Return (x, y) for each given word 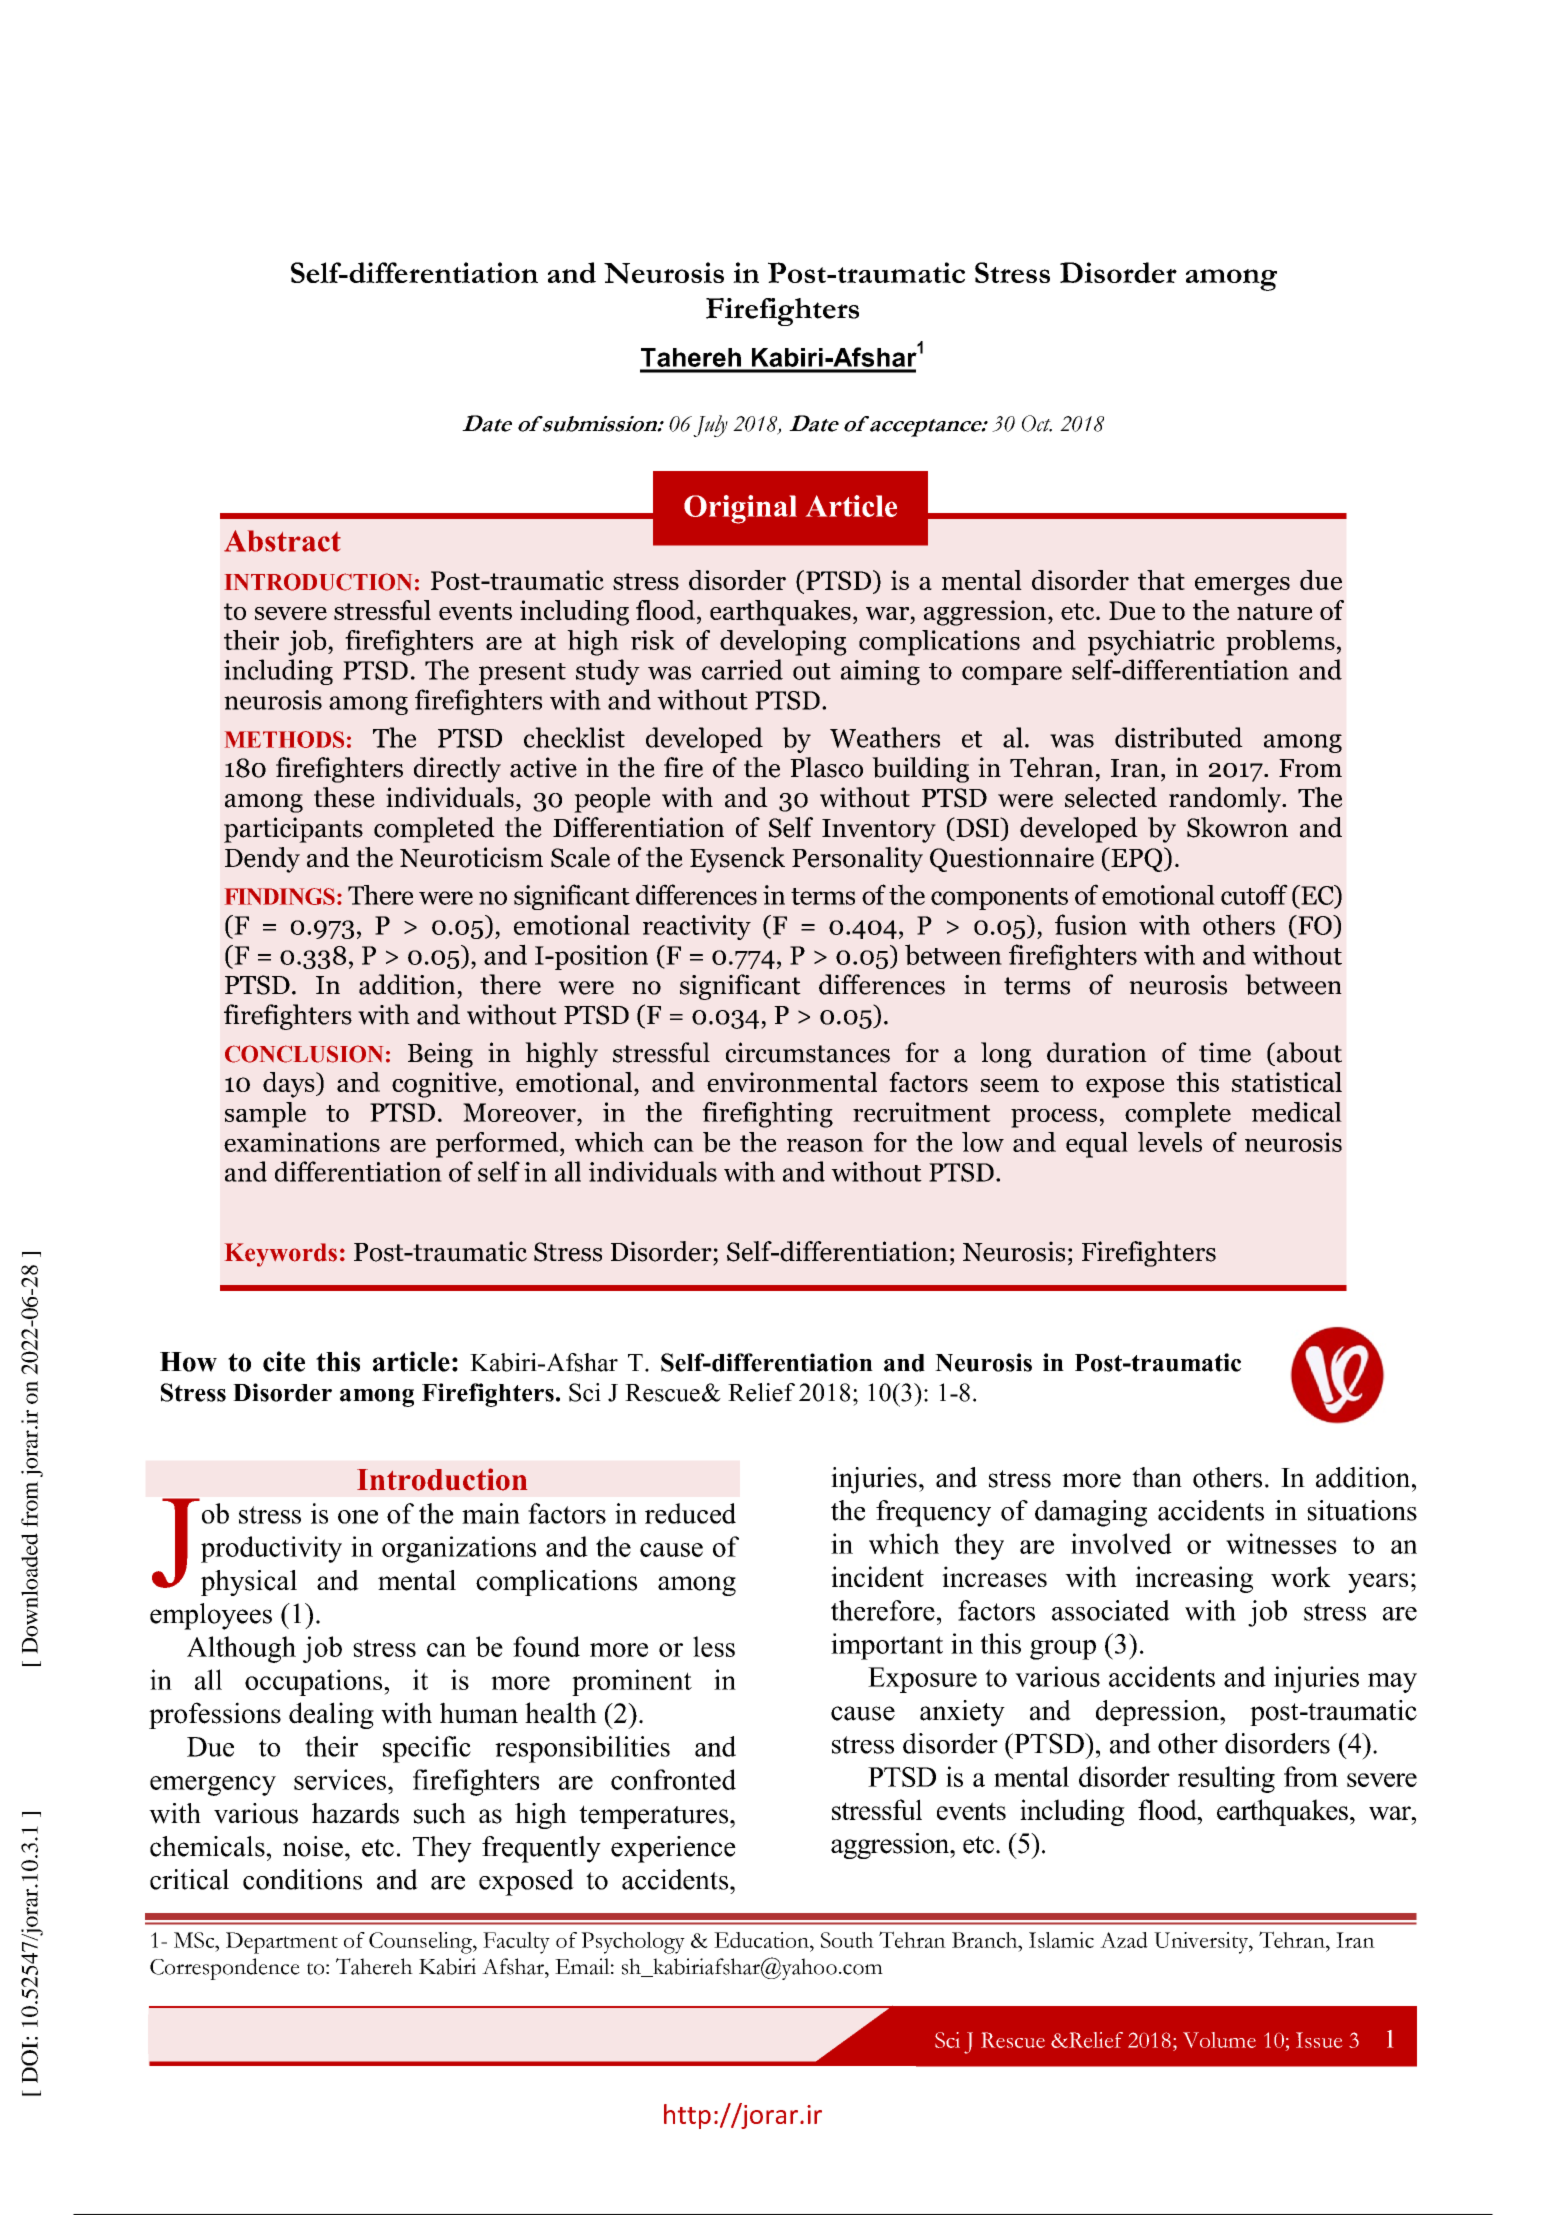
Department (282, 1943)
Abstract (282, 541)
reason (825, 1145)
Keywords (281, 1255)
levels (1170, 1142)
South (847, 1940)
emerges (1242, 586)
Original (740, 509)
